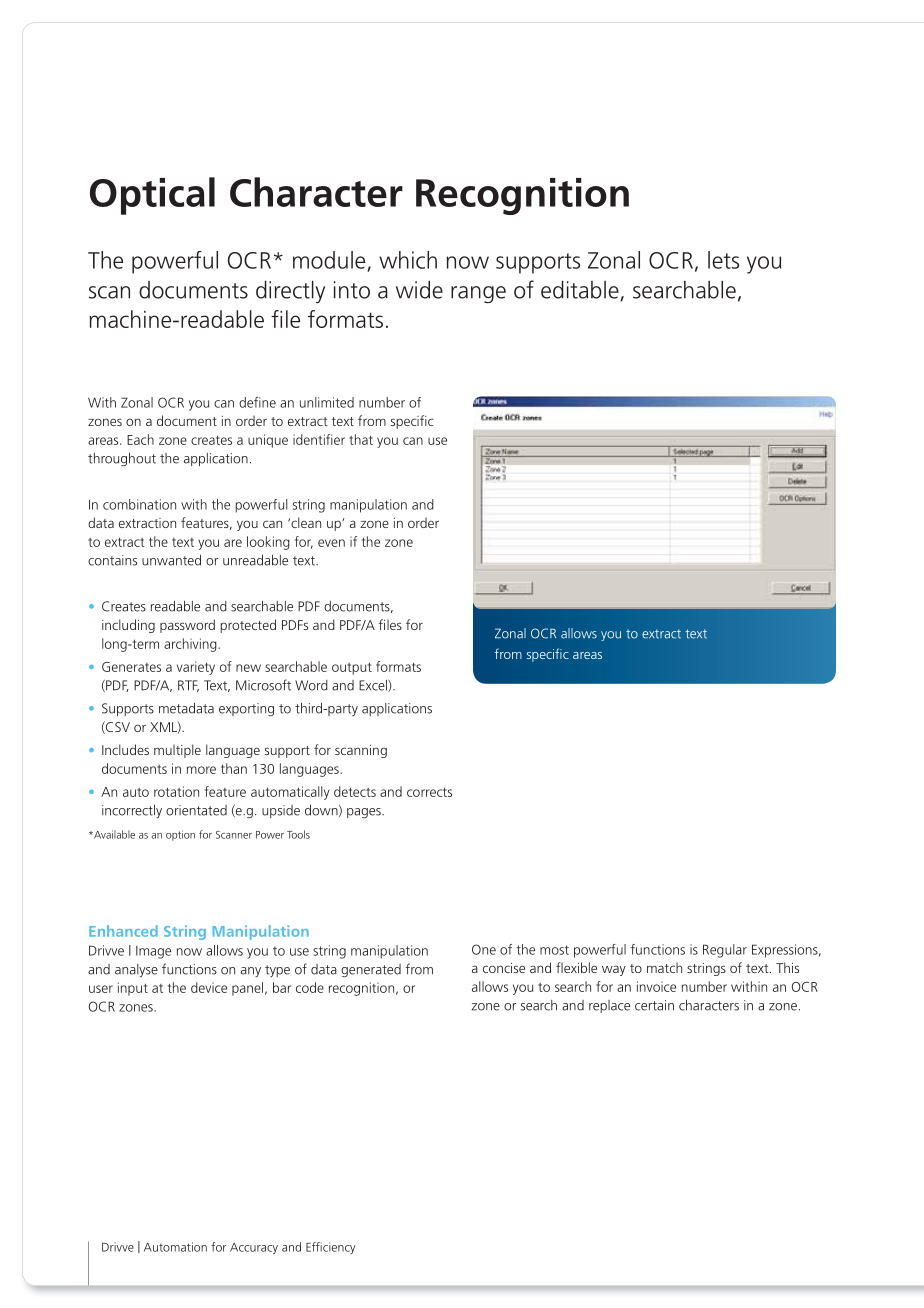 This image has width=924, height=1308. What do you see at coordinates (723, 260) in the image?
I see `lets` at bounding box center [723, 260].
